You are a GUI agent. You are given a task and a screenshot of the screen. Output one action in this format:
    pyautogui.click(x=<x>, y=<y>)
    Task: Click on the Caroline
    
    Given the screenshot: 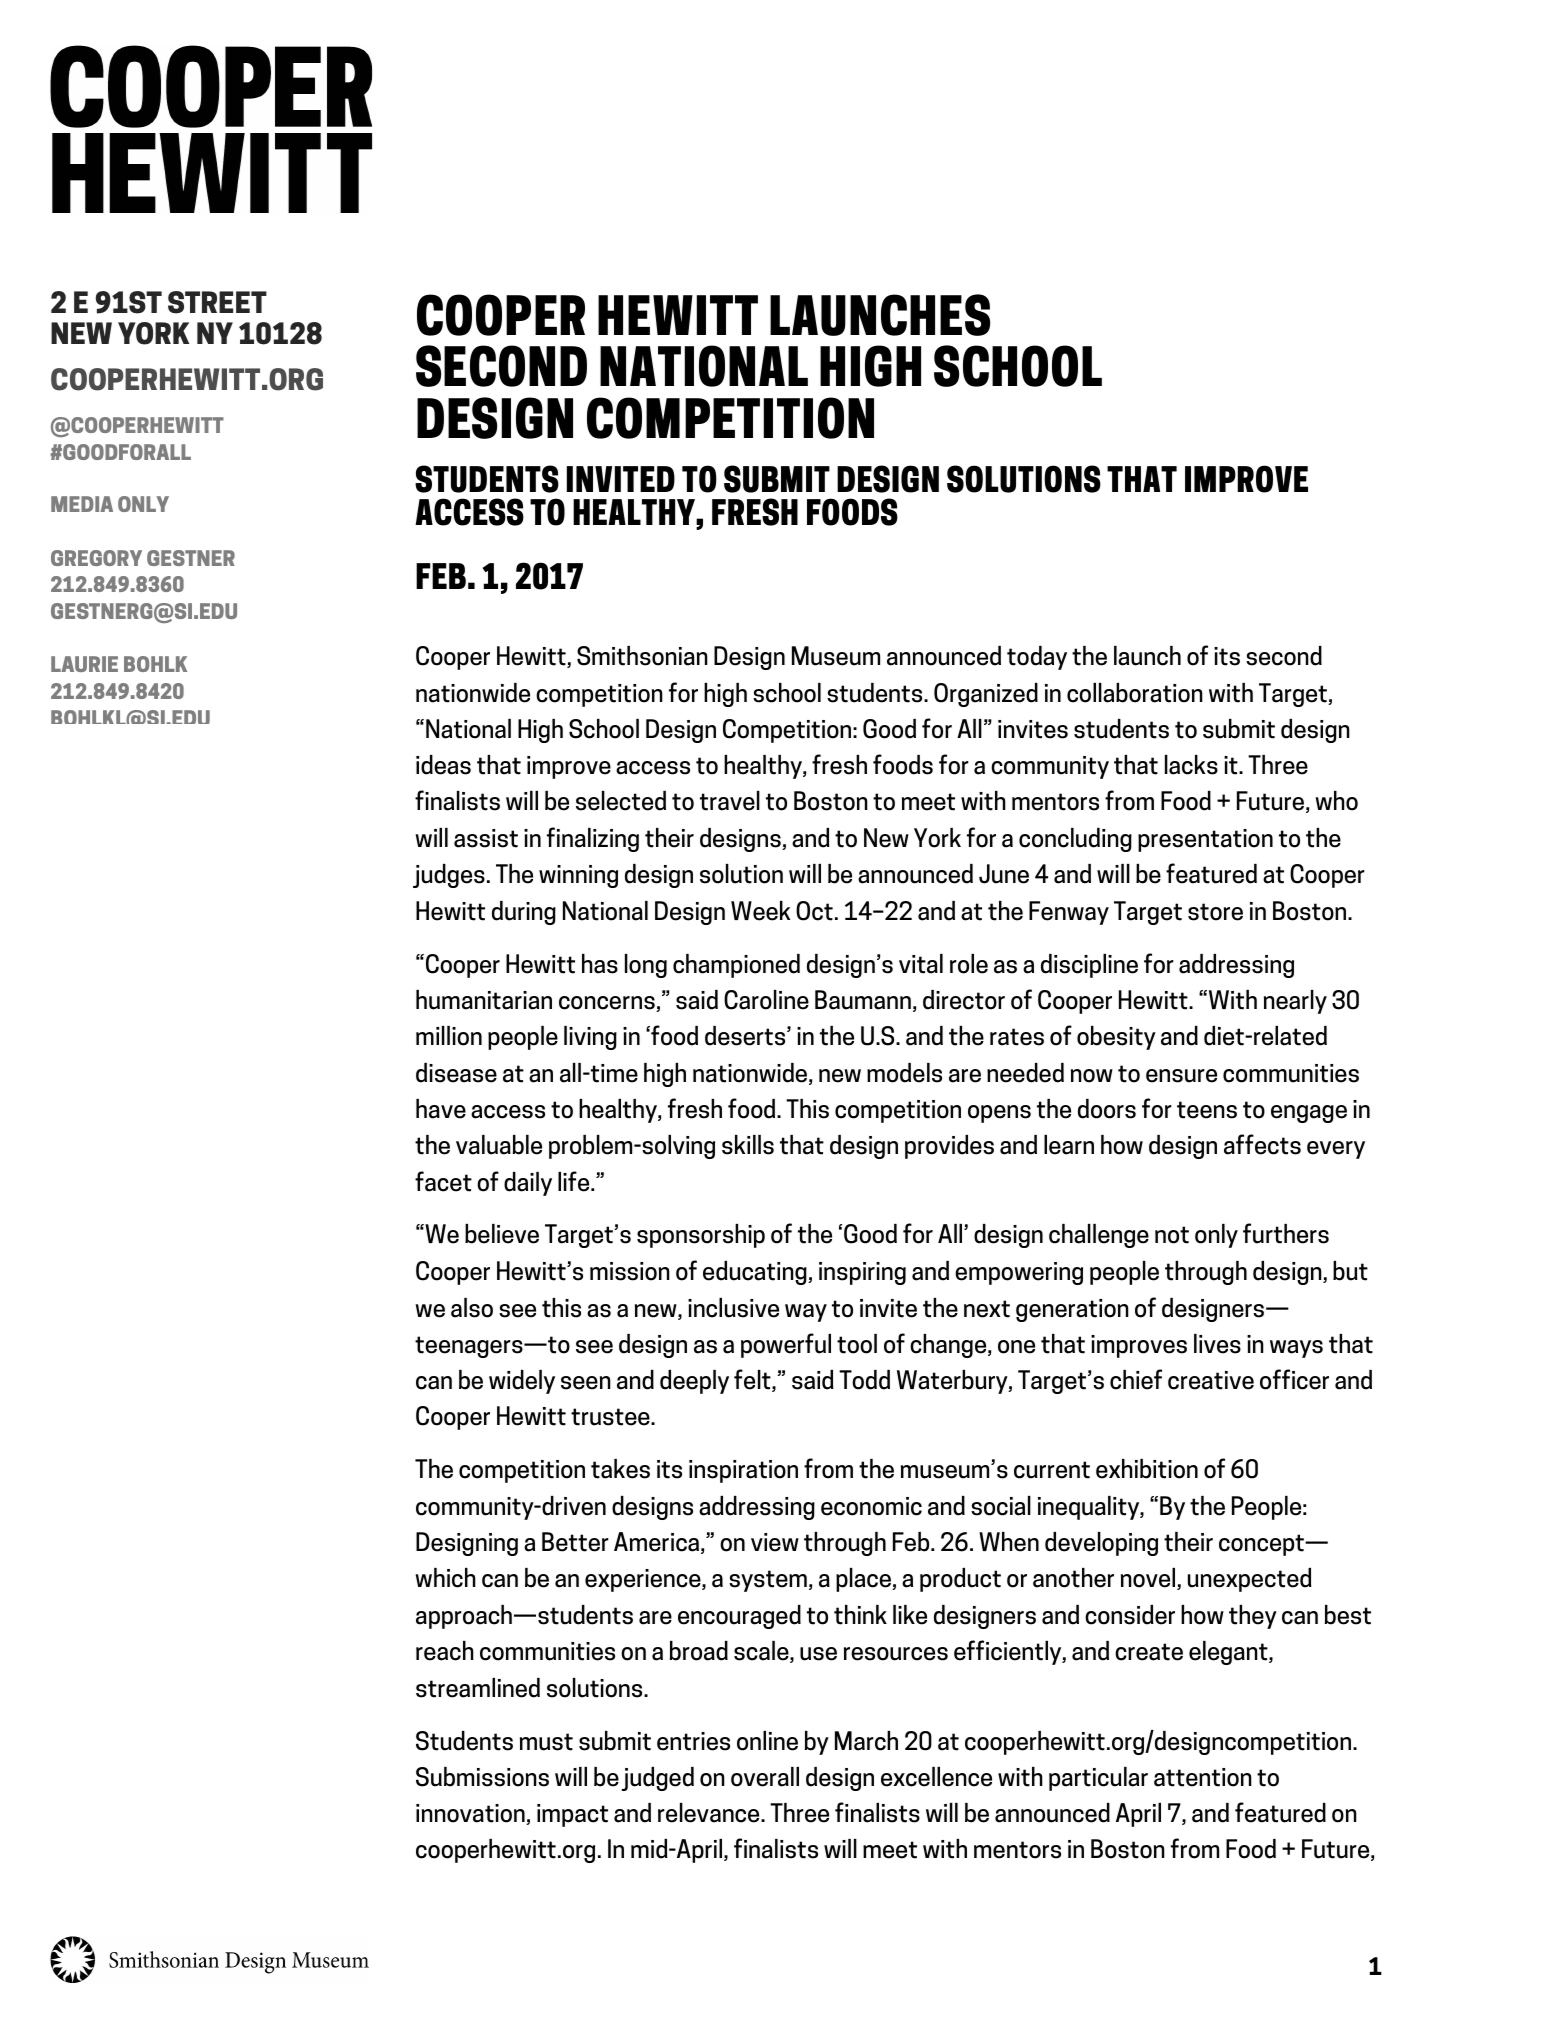 What is the action you would take?
    pyautogui.click(x=766, y=1000)
